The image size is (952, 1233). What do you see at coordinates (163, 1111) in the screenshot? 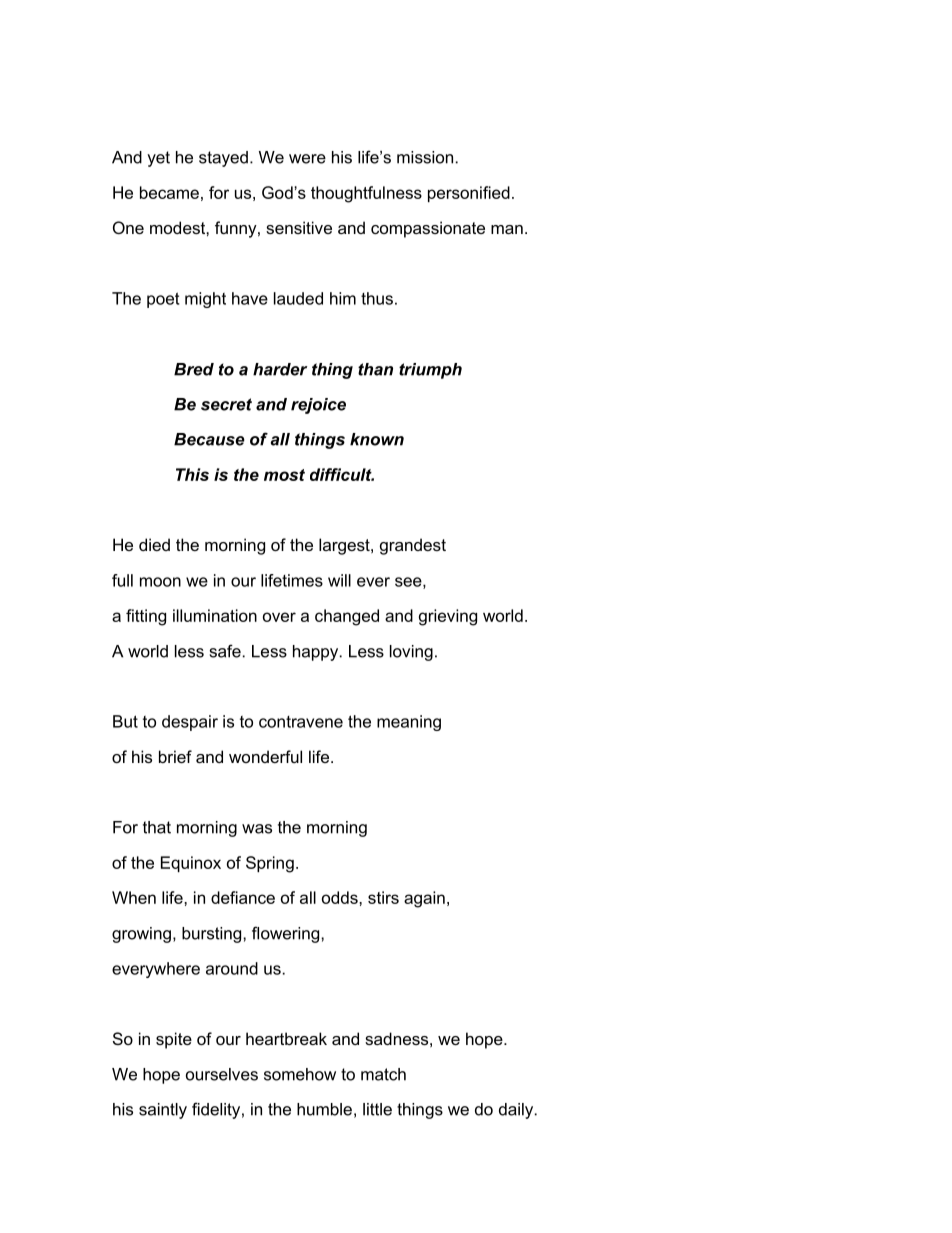
I see `saintly` at bounding box center [163, 1111].
